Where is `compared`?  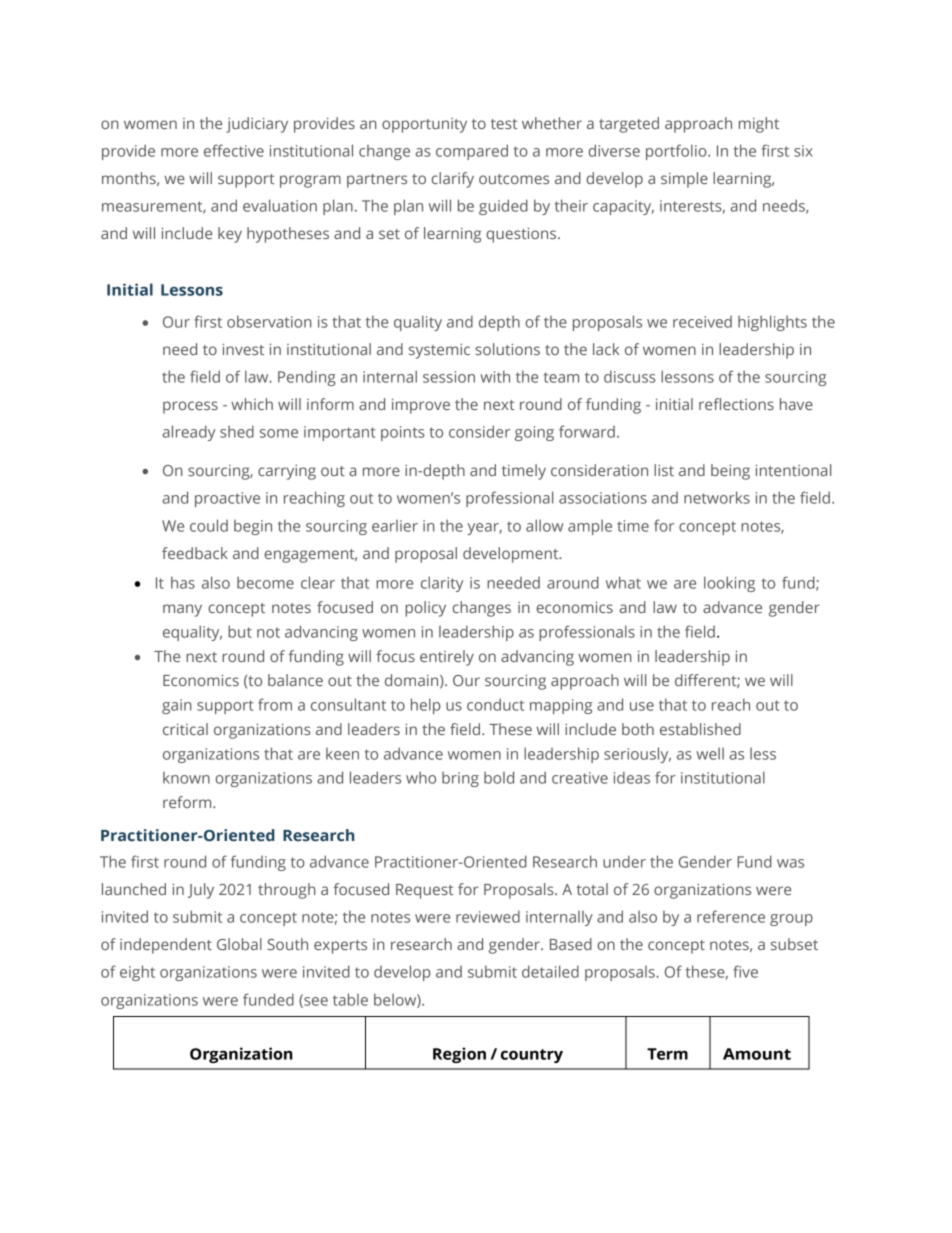
compared is located at coordinates (472, 152).
